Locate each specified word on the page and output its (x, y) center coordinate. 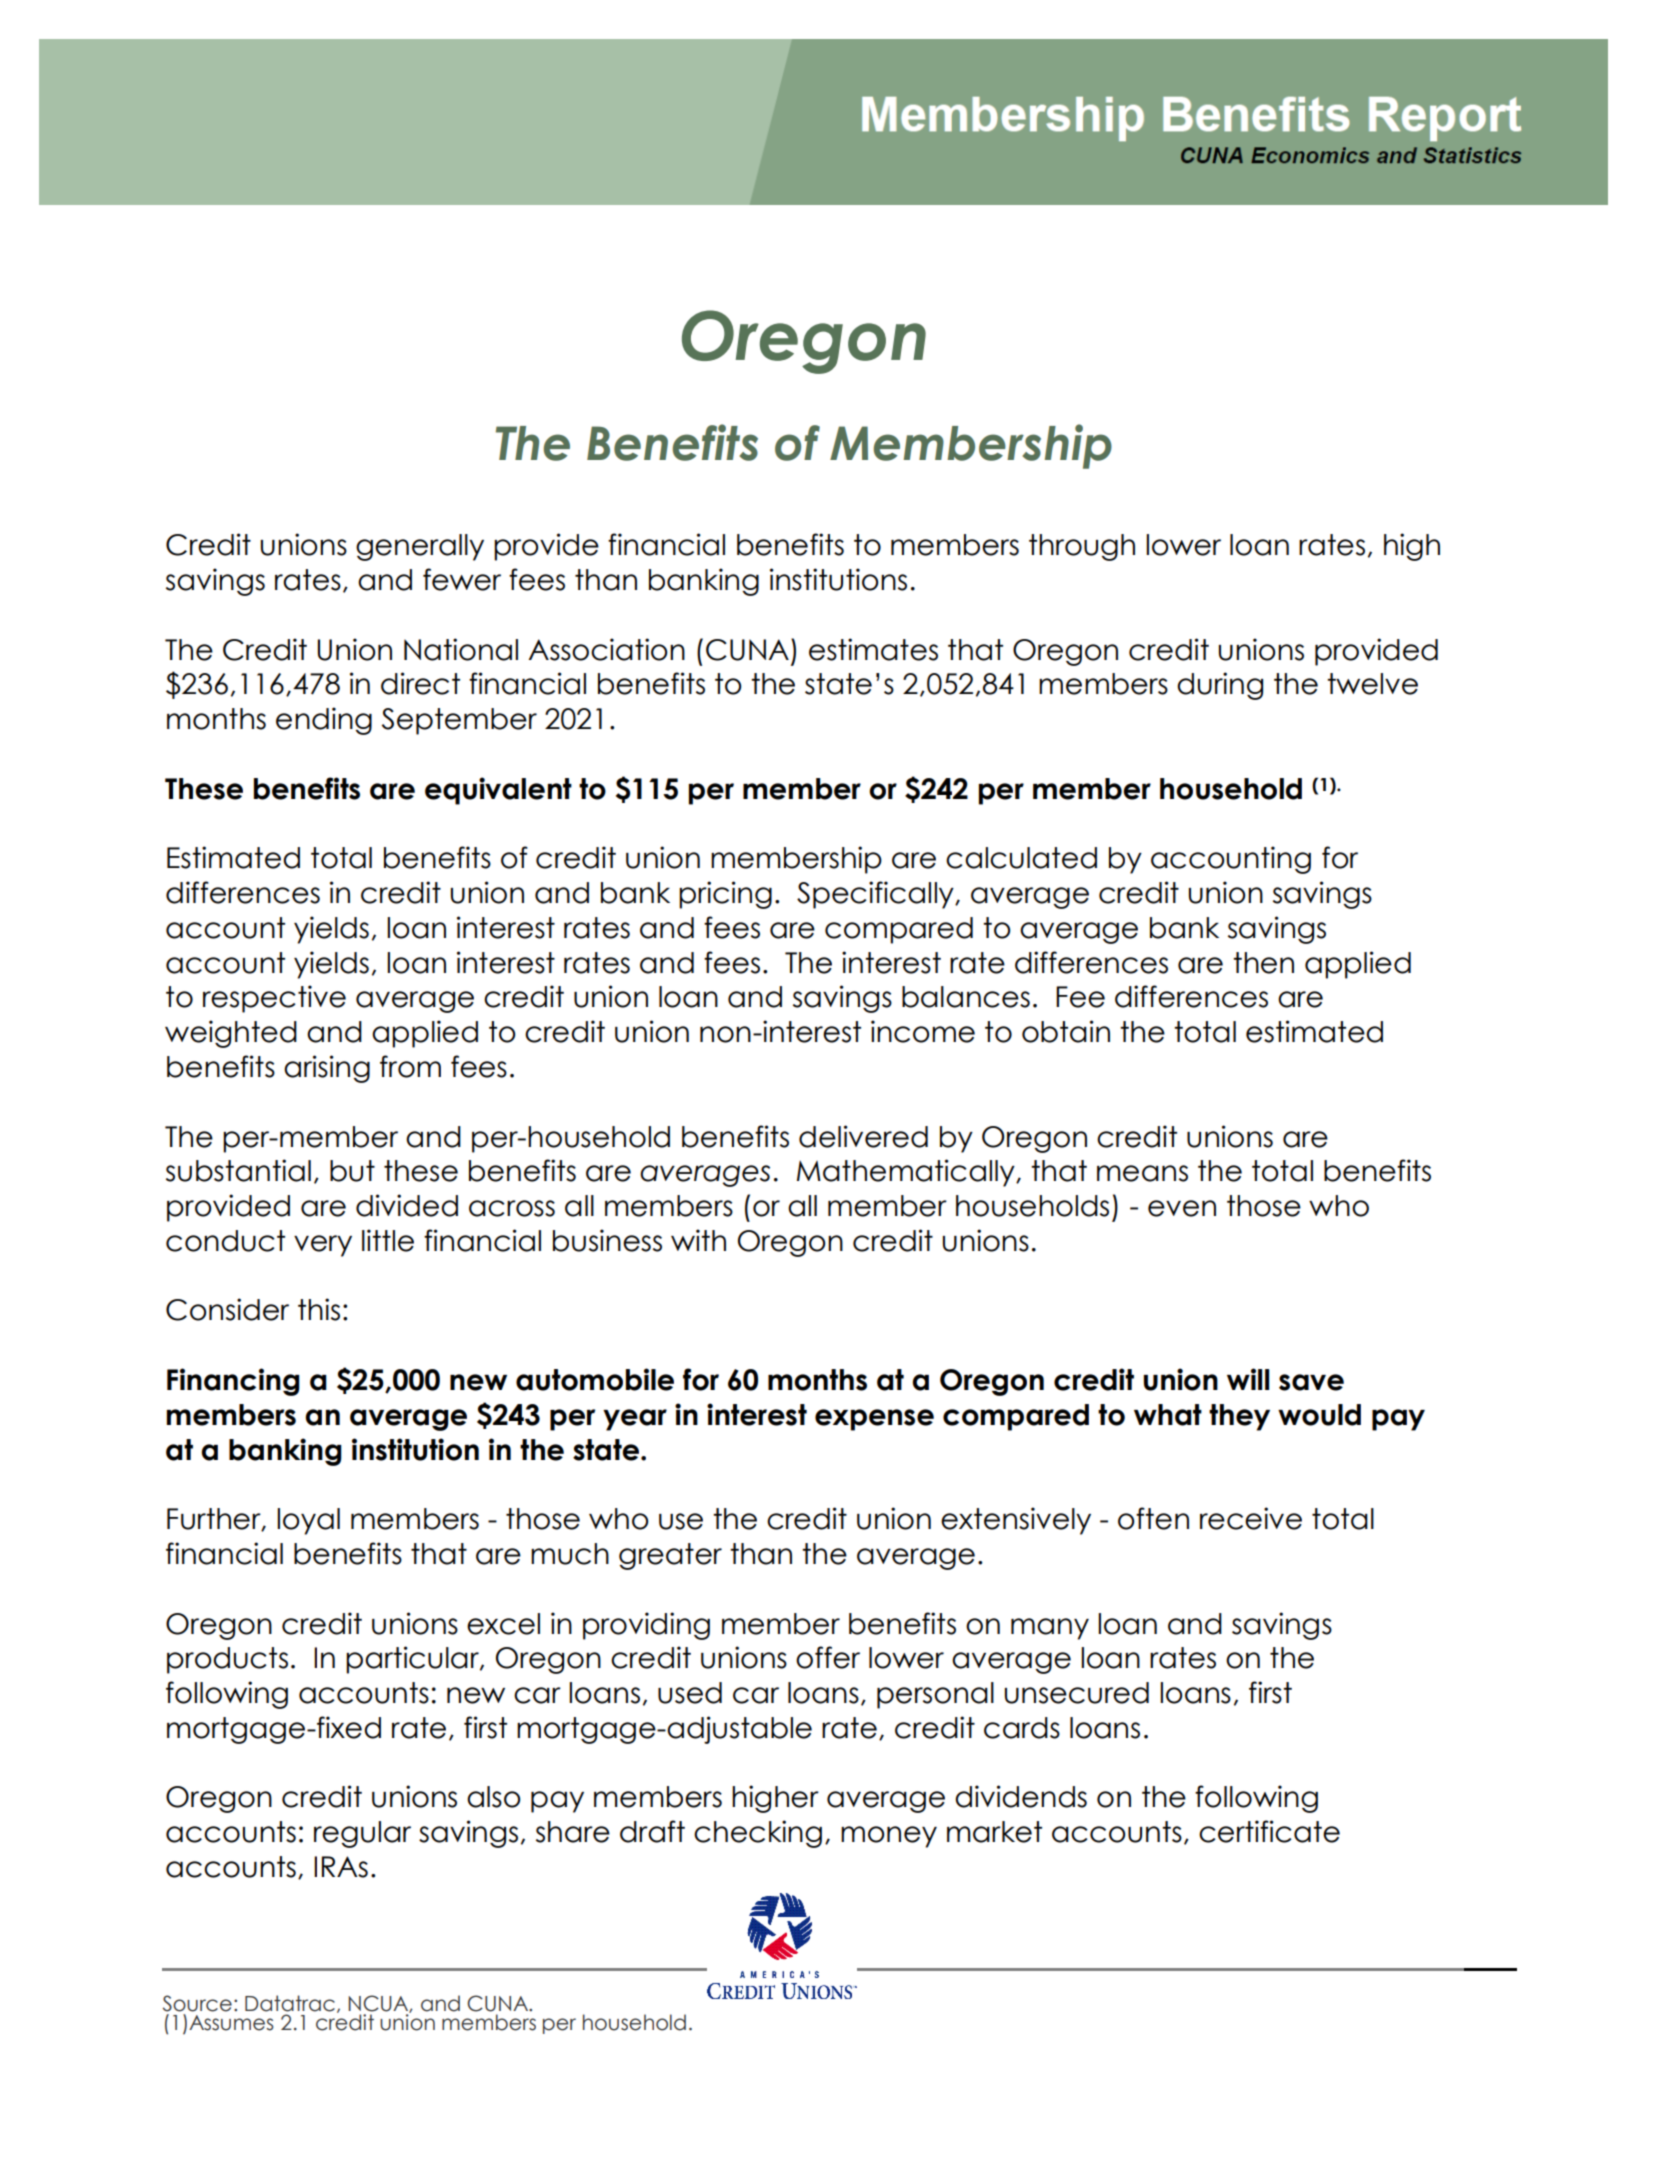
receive (1251, 1518)
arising (327, 1069)
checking (758, 1834)
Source (197, 2003)
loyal (308, 1521)
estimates (873, 649)
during (1220, 686)
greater (670, 1556)
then (1263, 963)
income (923, 1031)
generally (420, 547)
